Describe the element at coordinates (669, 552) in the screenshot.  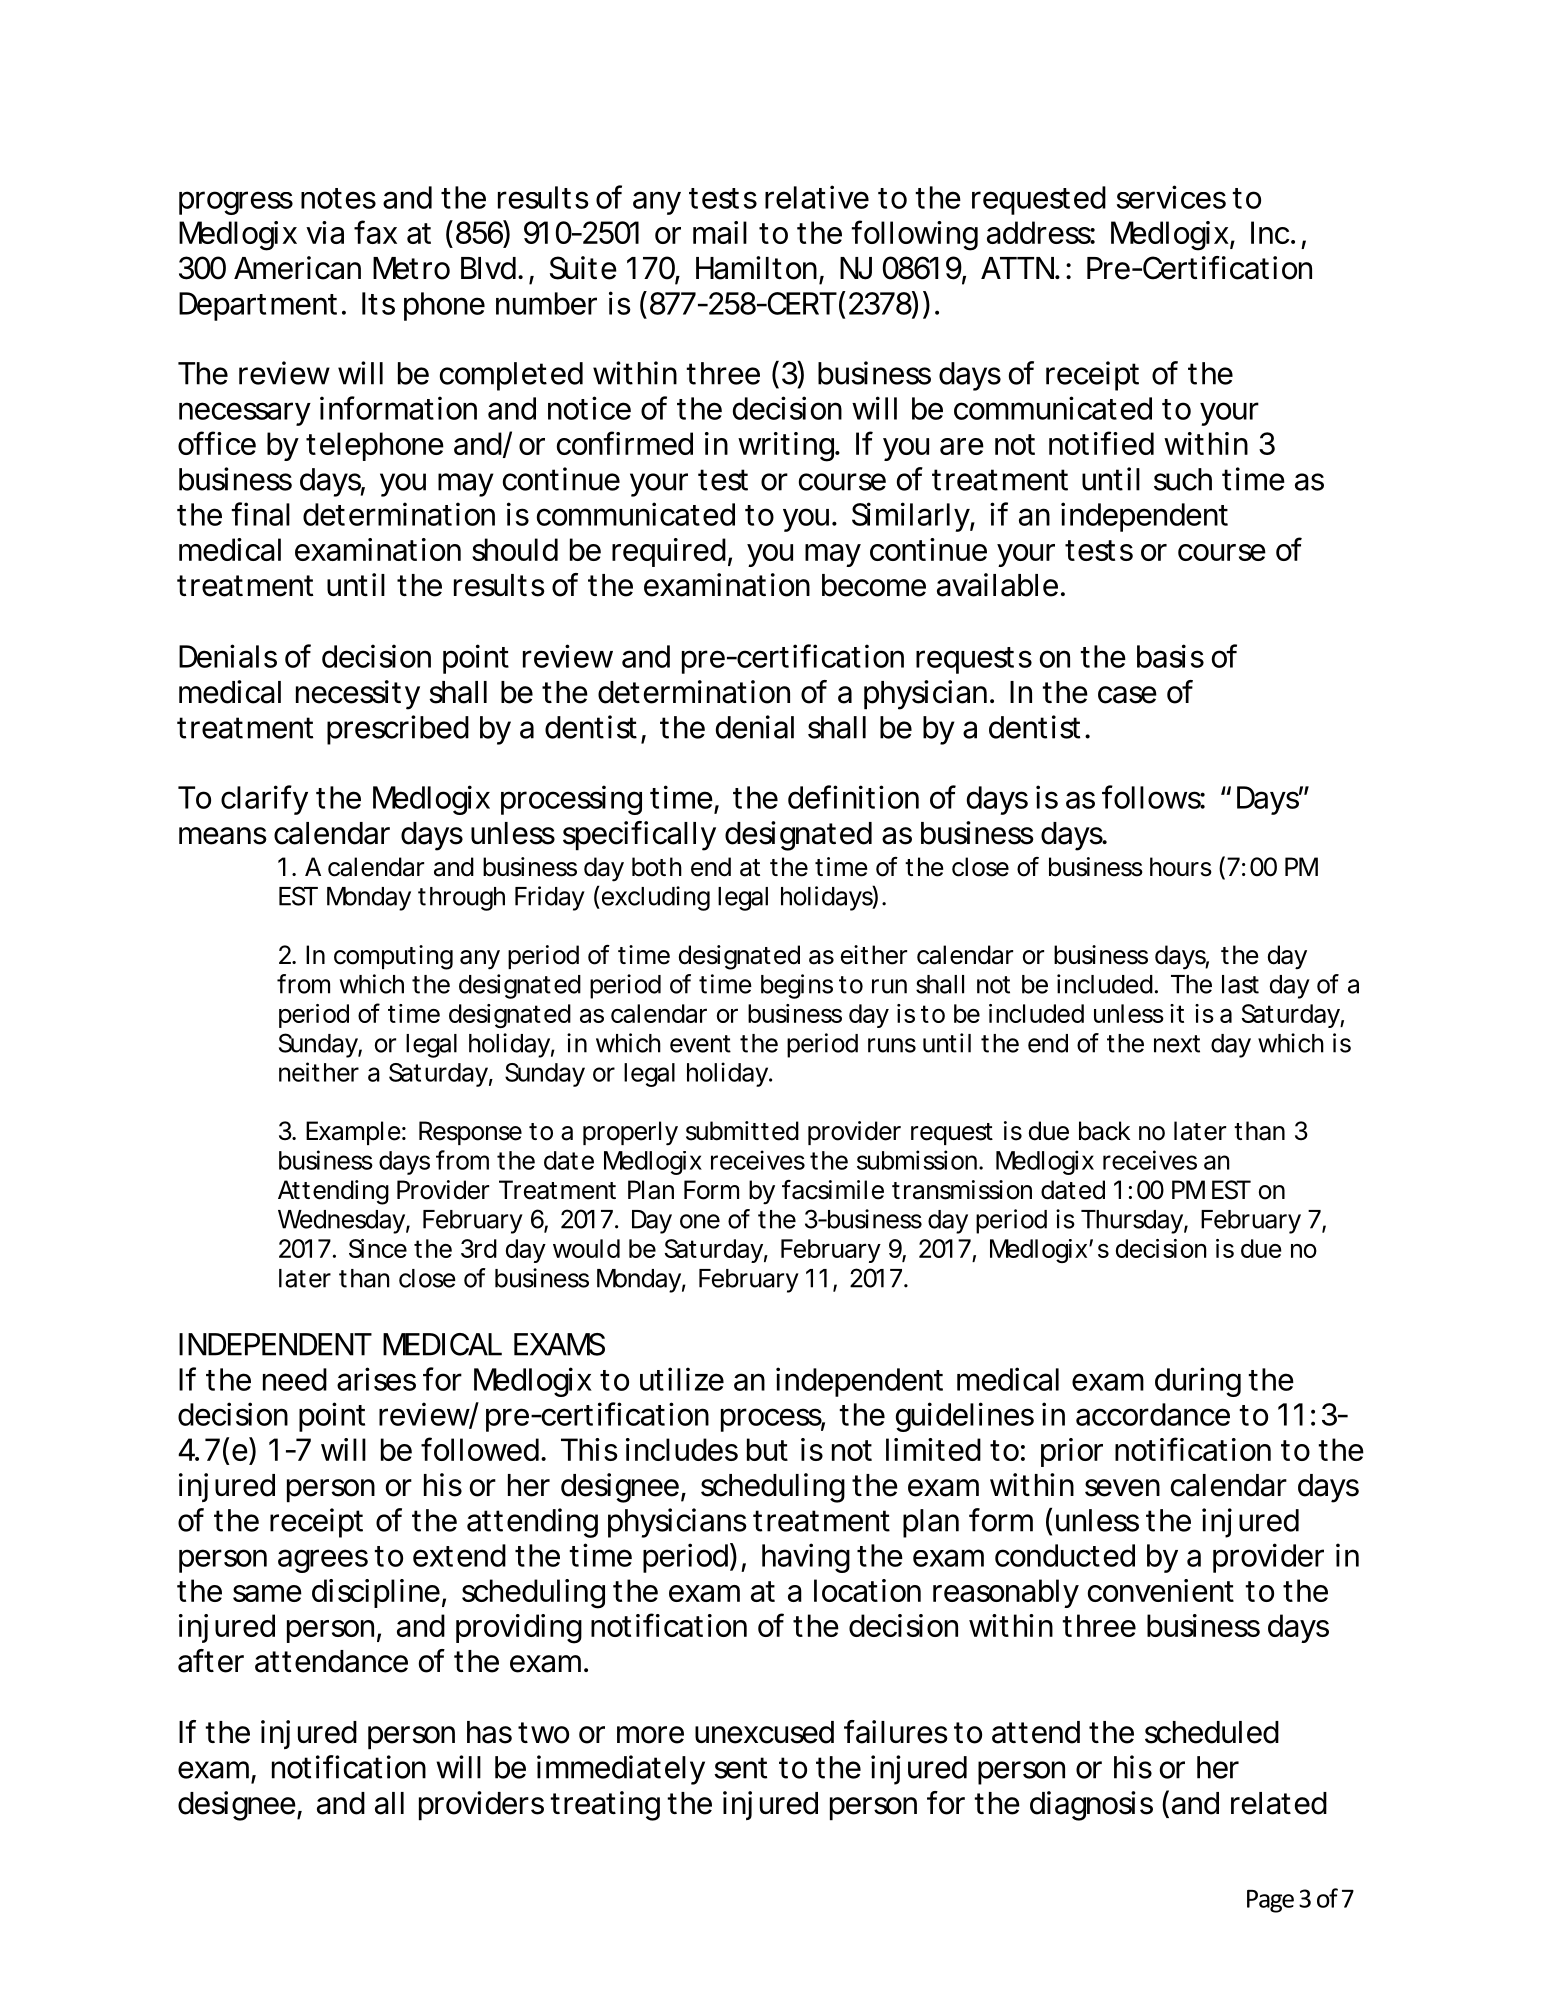
I see `required` at that location.
